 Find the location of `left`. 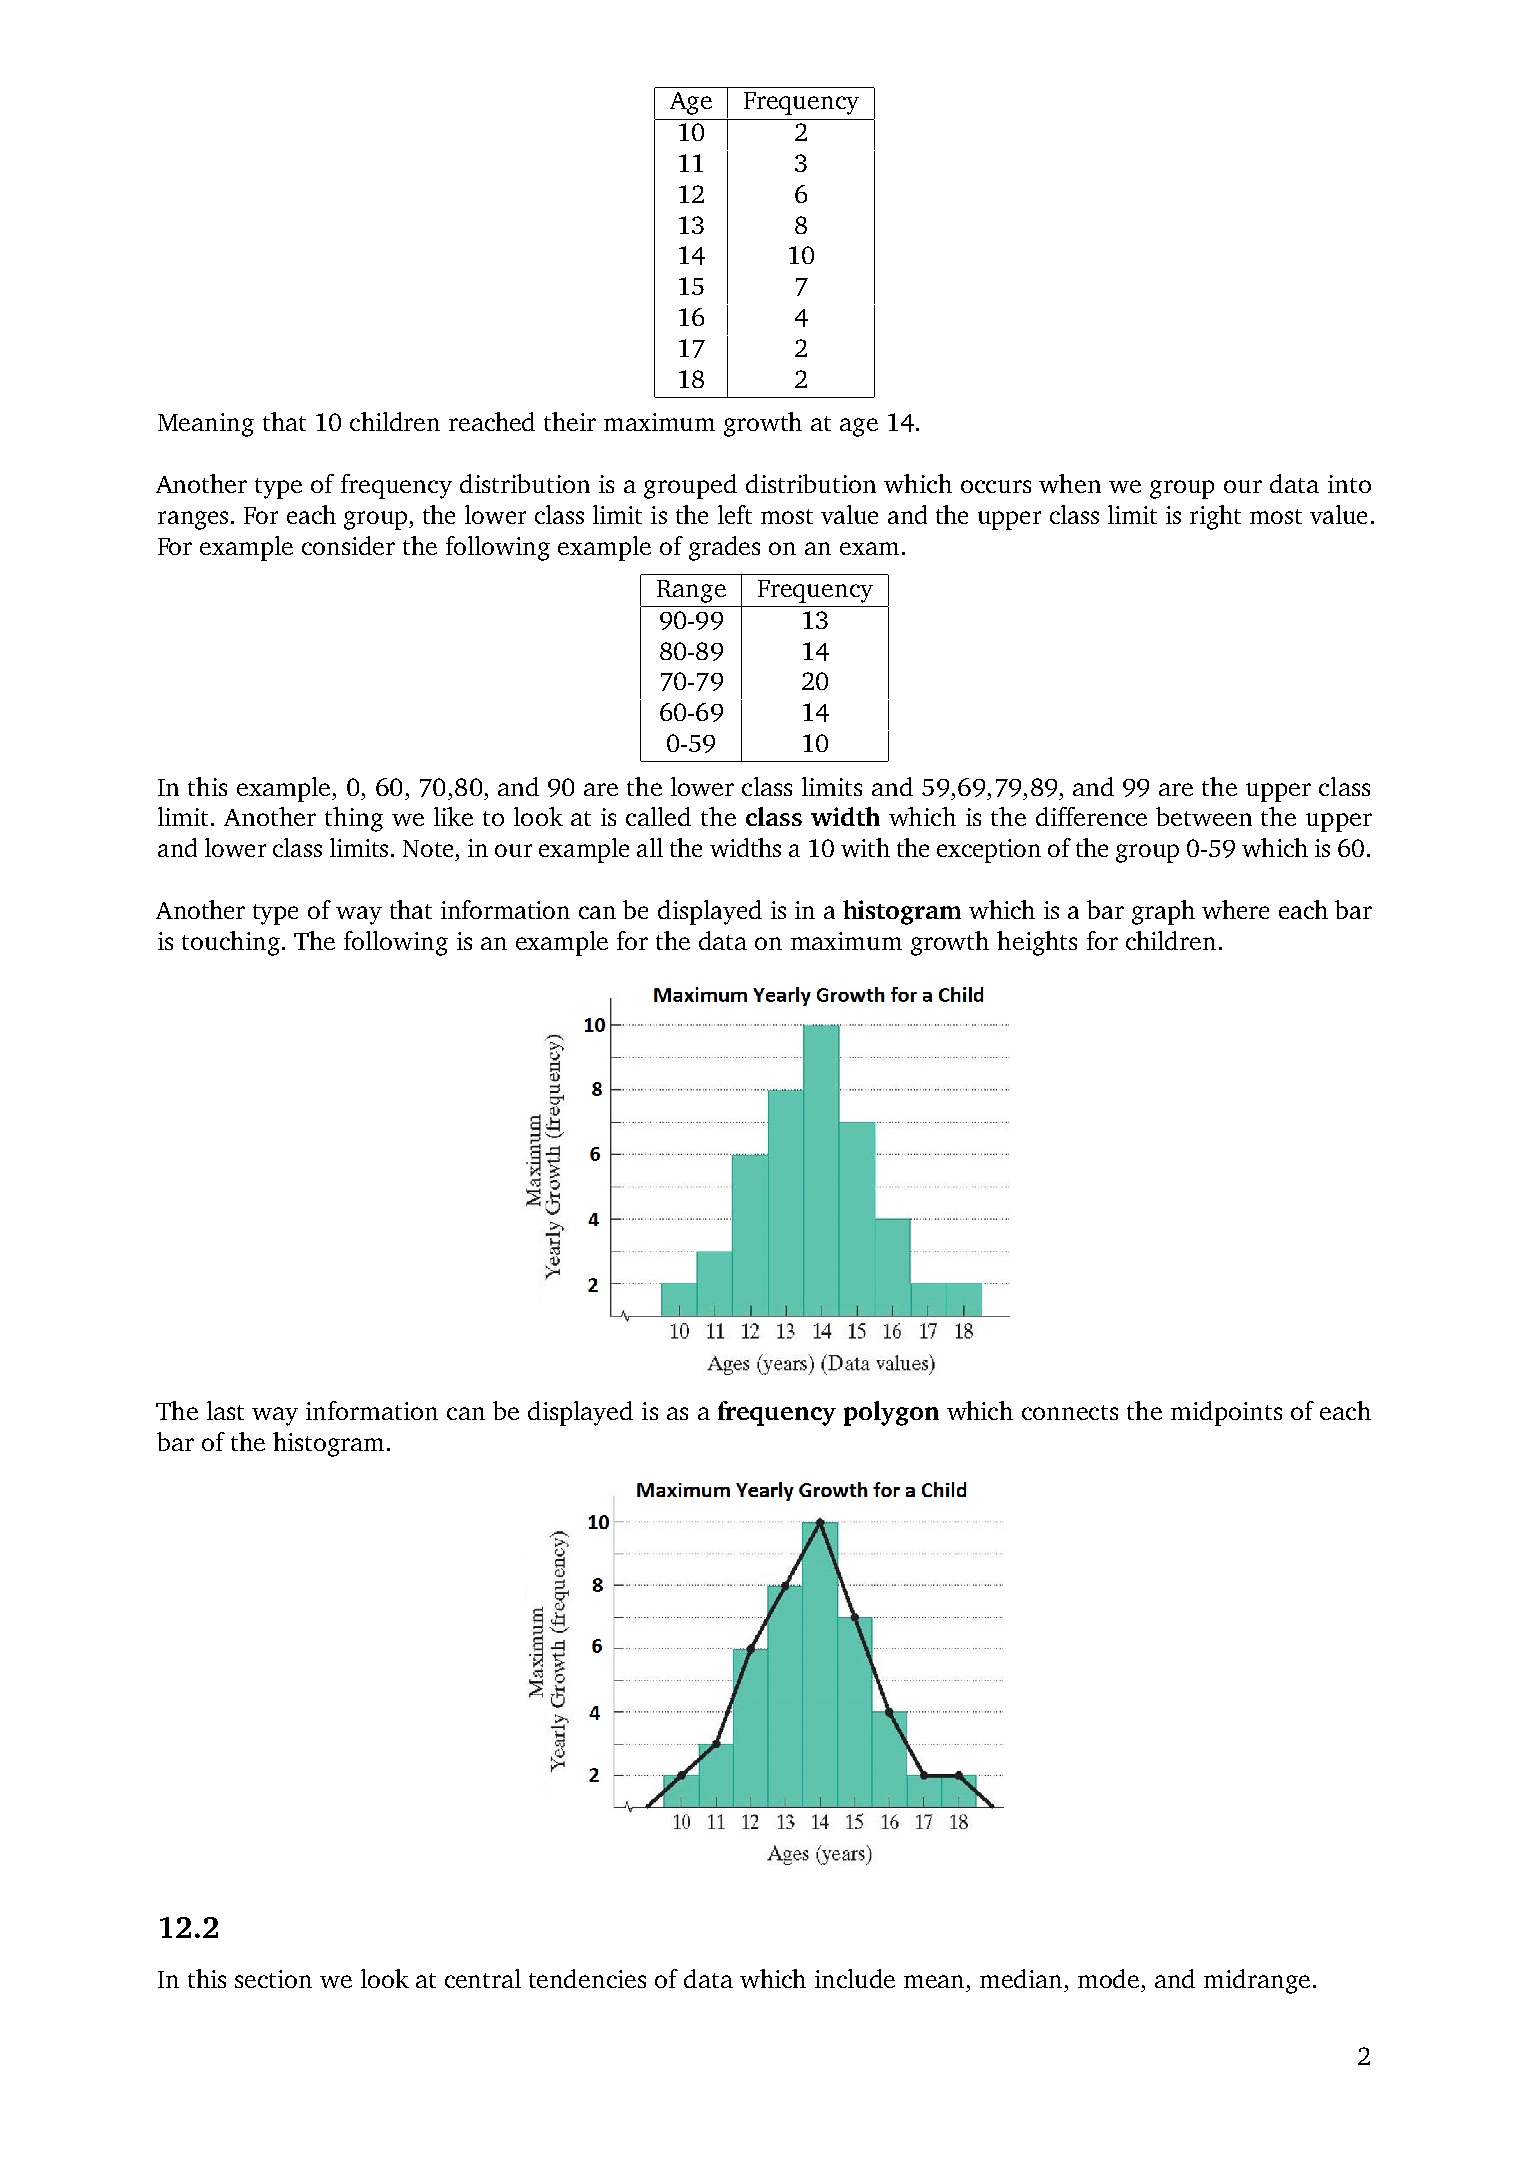

left is located at coordinates (735, 514).
